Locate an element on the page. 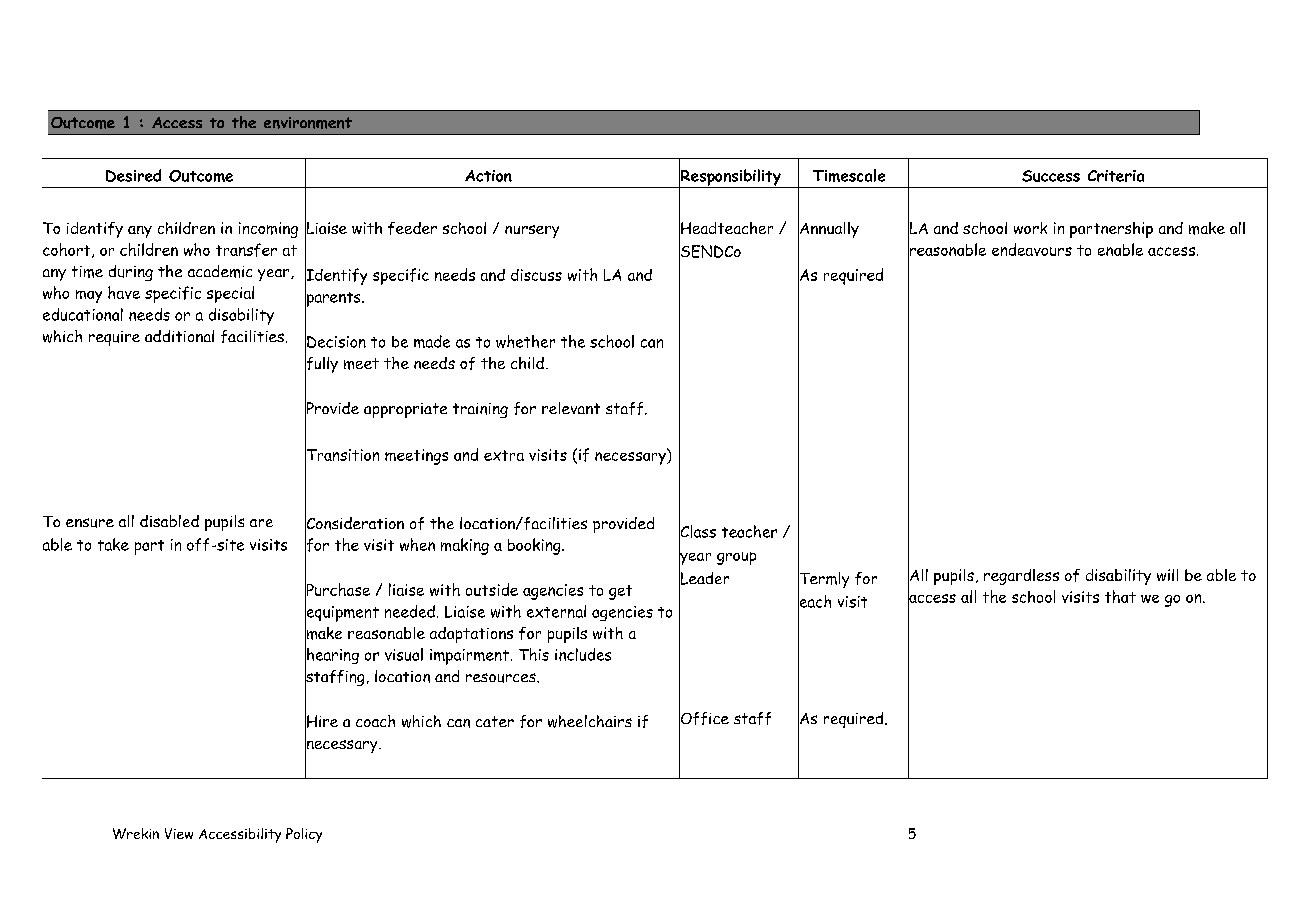 Image resolution: width=1308 pixels, height=924 pixels. equipment is located at coordinates (342, 613).
